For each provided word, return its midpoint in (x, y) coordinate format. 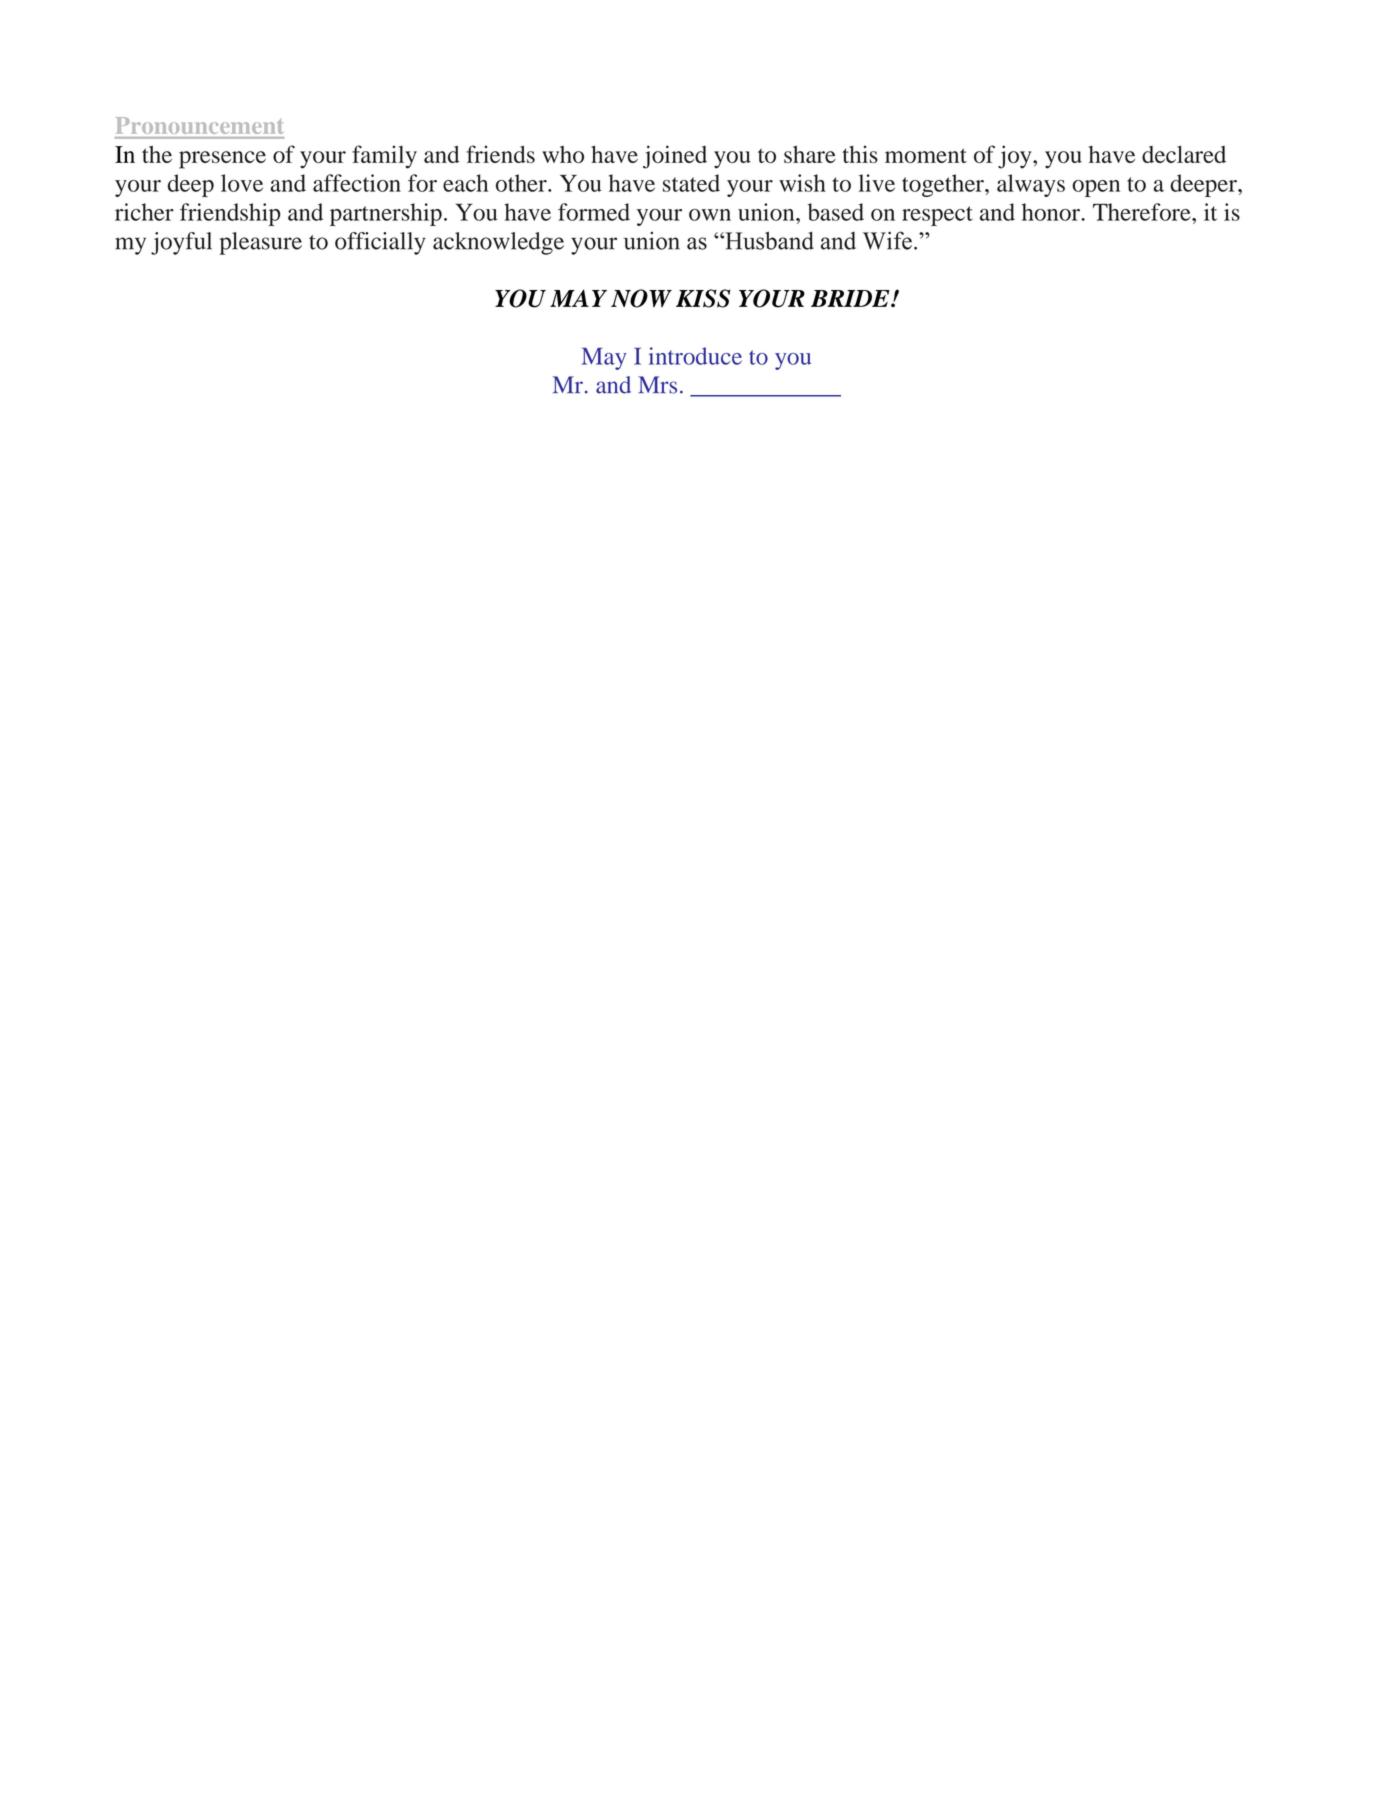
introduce (695, 356)
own (710, 215)
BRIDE (851, 298)
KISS (703, 298)
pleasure (260, 243)
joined (675, 157)
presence (222, 160)
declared (1184, 154)
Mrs (657, 385)
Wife (887, 240)
